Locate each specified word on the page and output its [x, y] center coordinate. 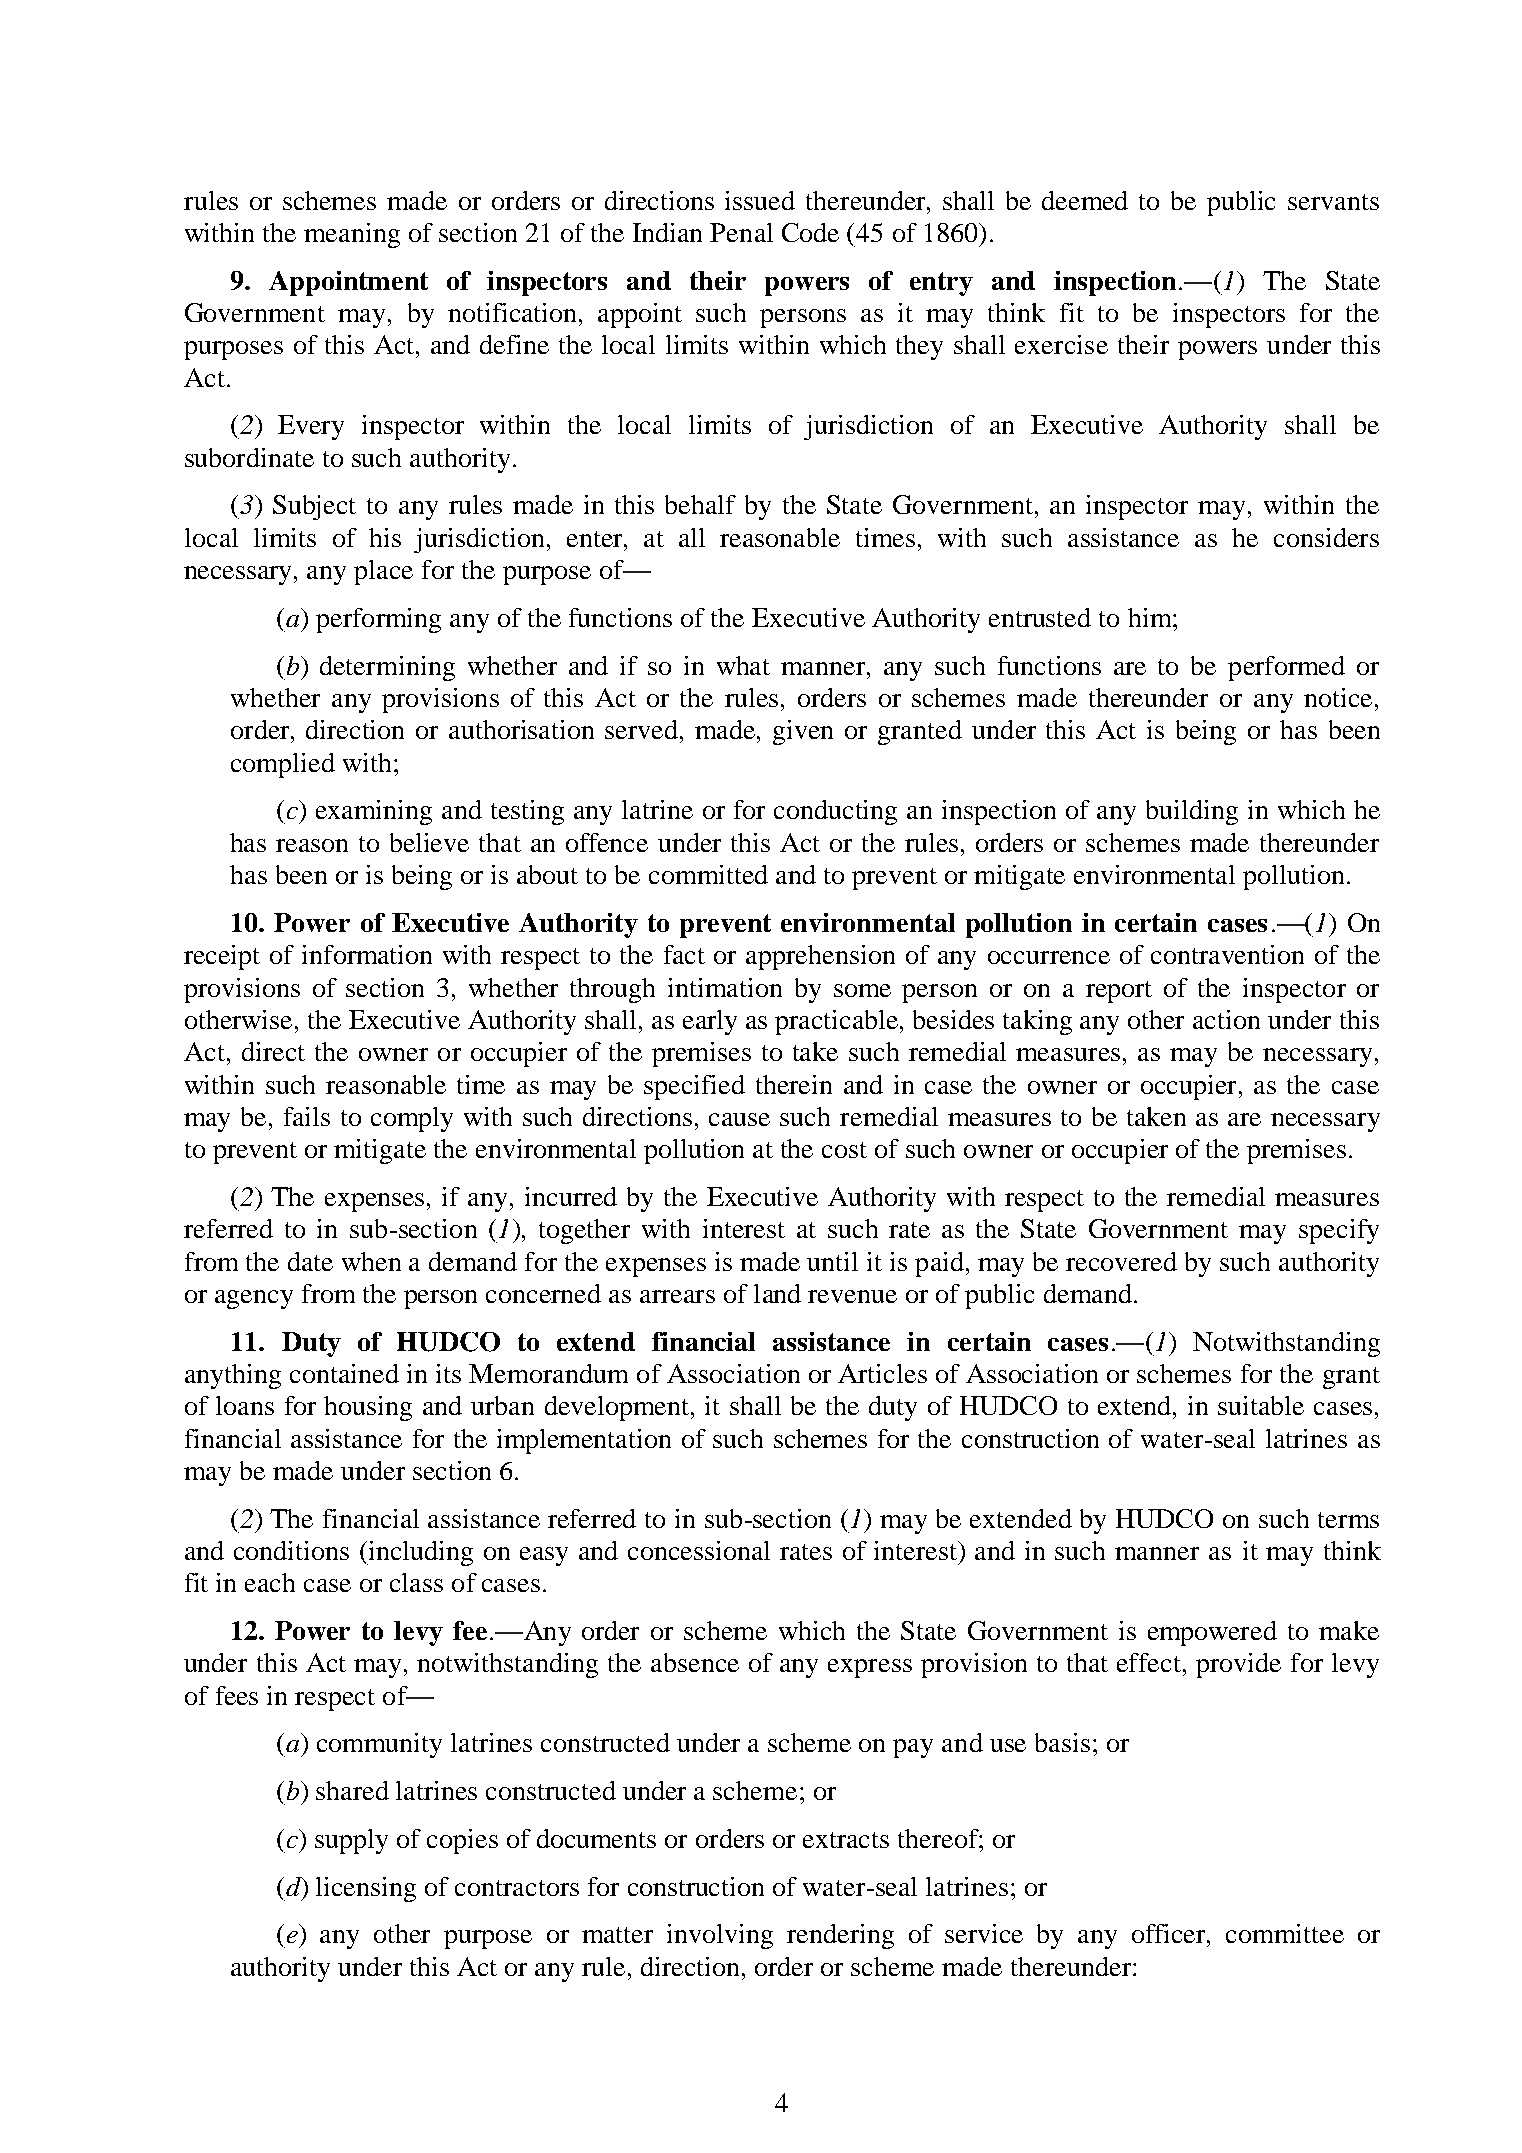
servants [1333, 202]
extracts [846, 1840]
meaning [352, 235]
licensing [366, 1889]
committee [1285, 1933]
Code [810, 232]
